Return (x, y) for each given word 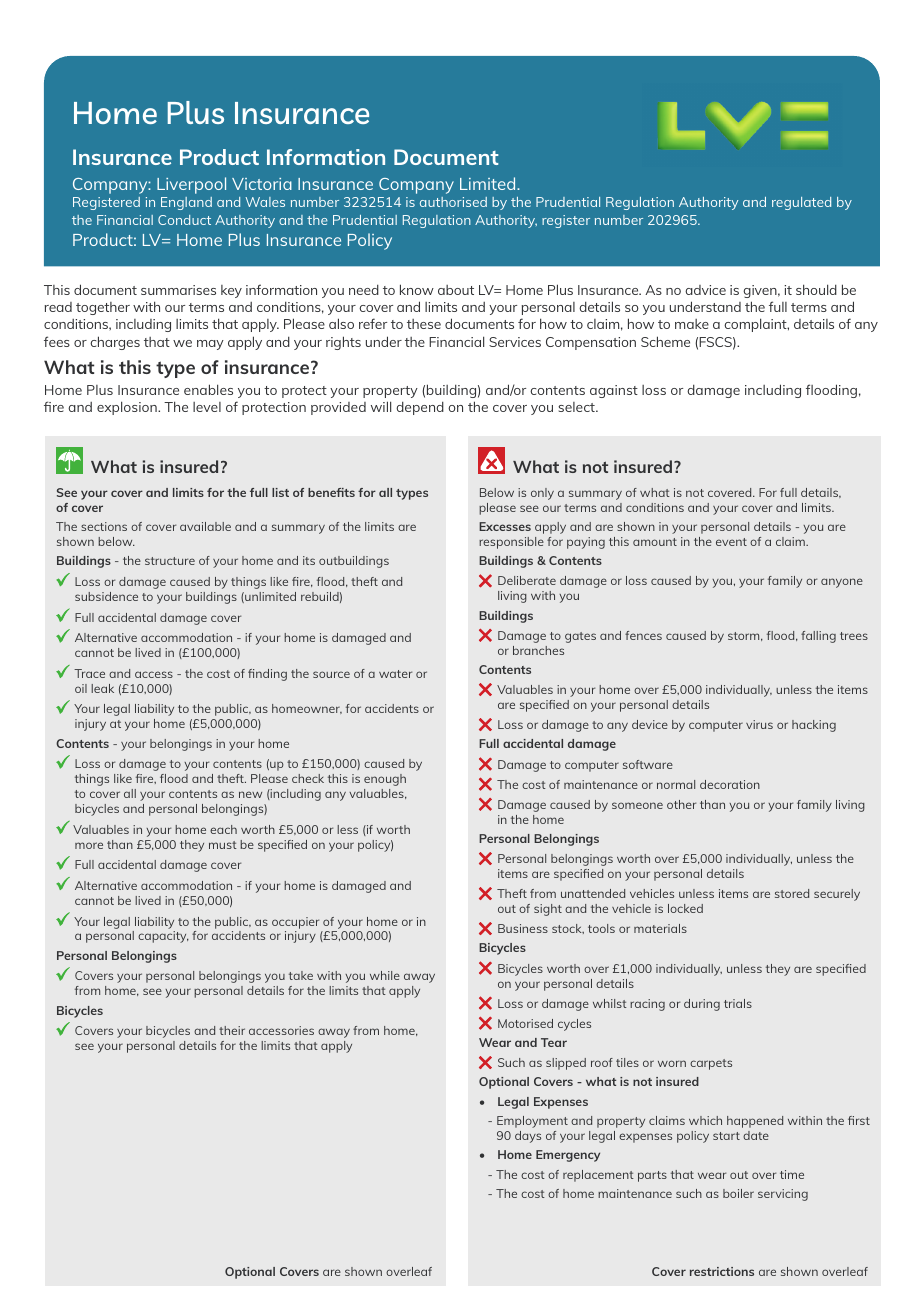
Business (523, 928)
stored (792, 893)
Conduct (184, 220)
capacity (163, 937)
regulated (801, 203)
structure (170, 561)
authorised (453, 202)
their (232, 1030)
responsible (511, 543)
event (731, 542)
